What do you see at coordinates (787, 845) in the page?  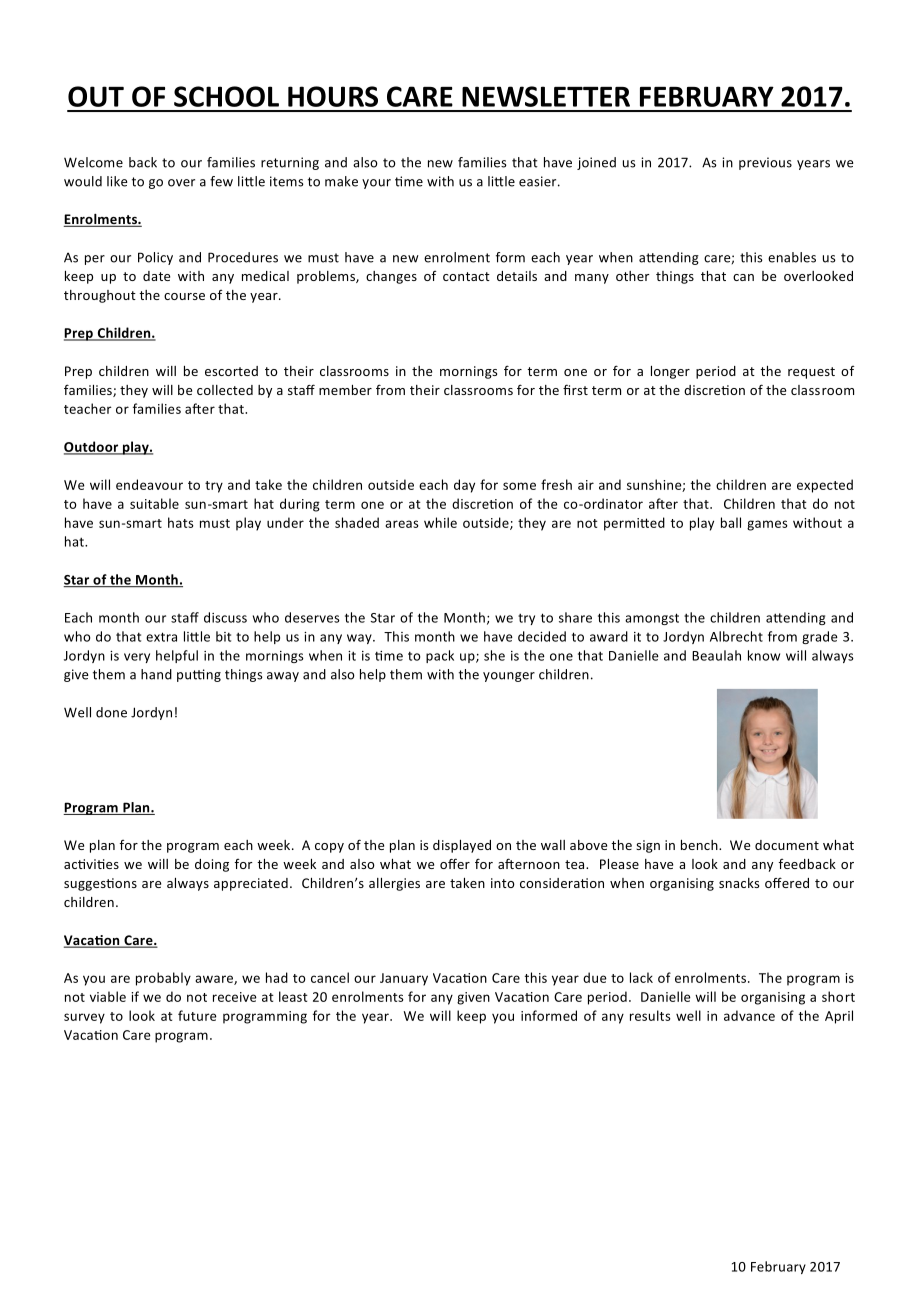 I see `document` at bounding box center [787, 845].
